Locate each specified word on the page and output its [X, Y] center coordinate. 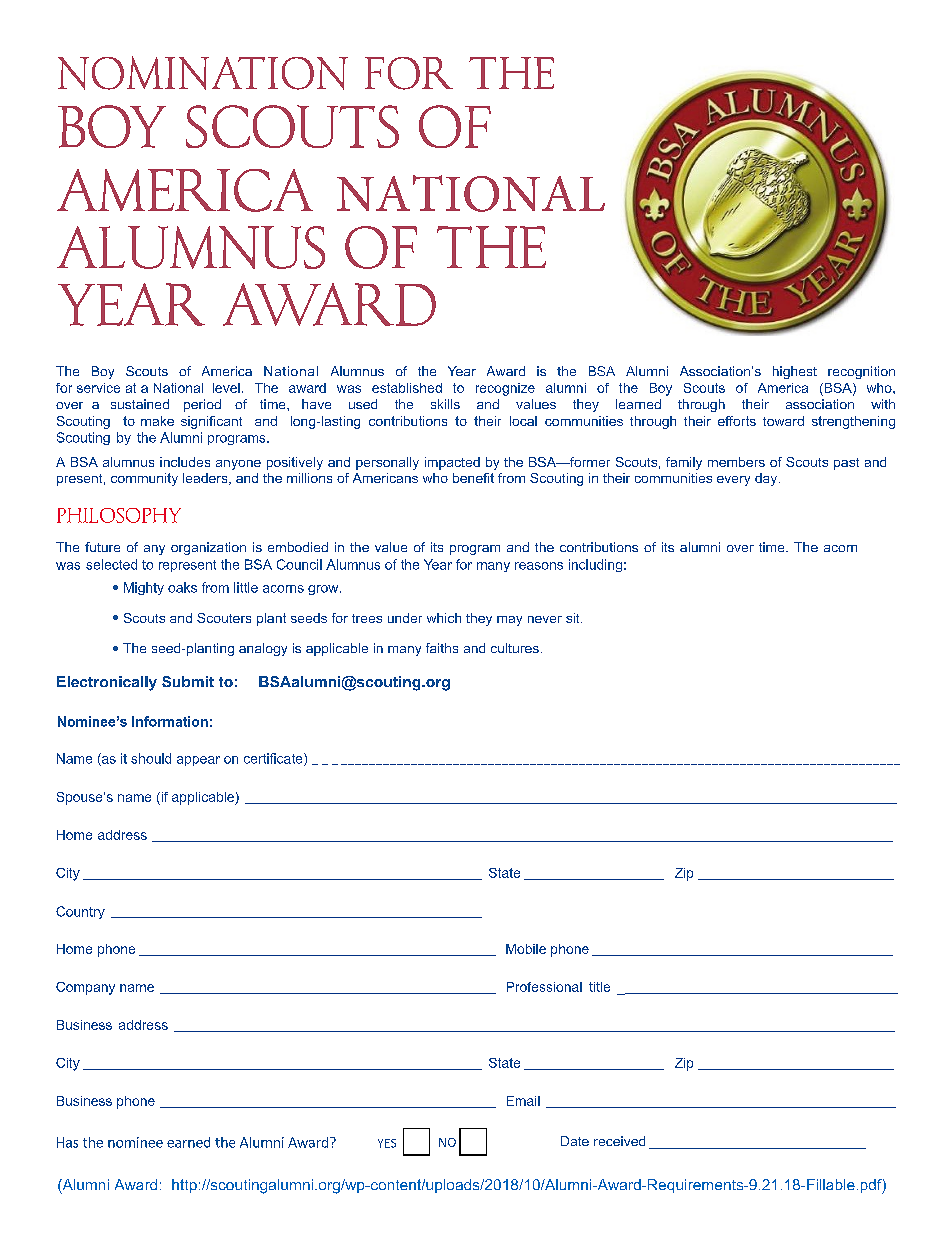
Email [523, 1101]
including [595, 565]
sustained [140, 404]
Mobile [526, 949]
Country [80, 912]
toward [783, 421]
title [599, 987]
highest [795, 372]
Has [67, 1142]
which [444, 618]
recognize [505, 389]
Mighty [144, 588]
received [619, 1141]
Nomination [203, 73]
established [407, 388]
